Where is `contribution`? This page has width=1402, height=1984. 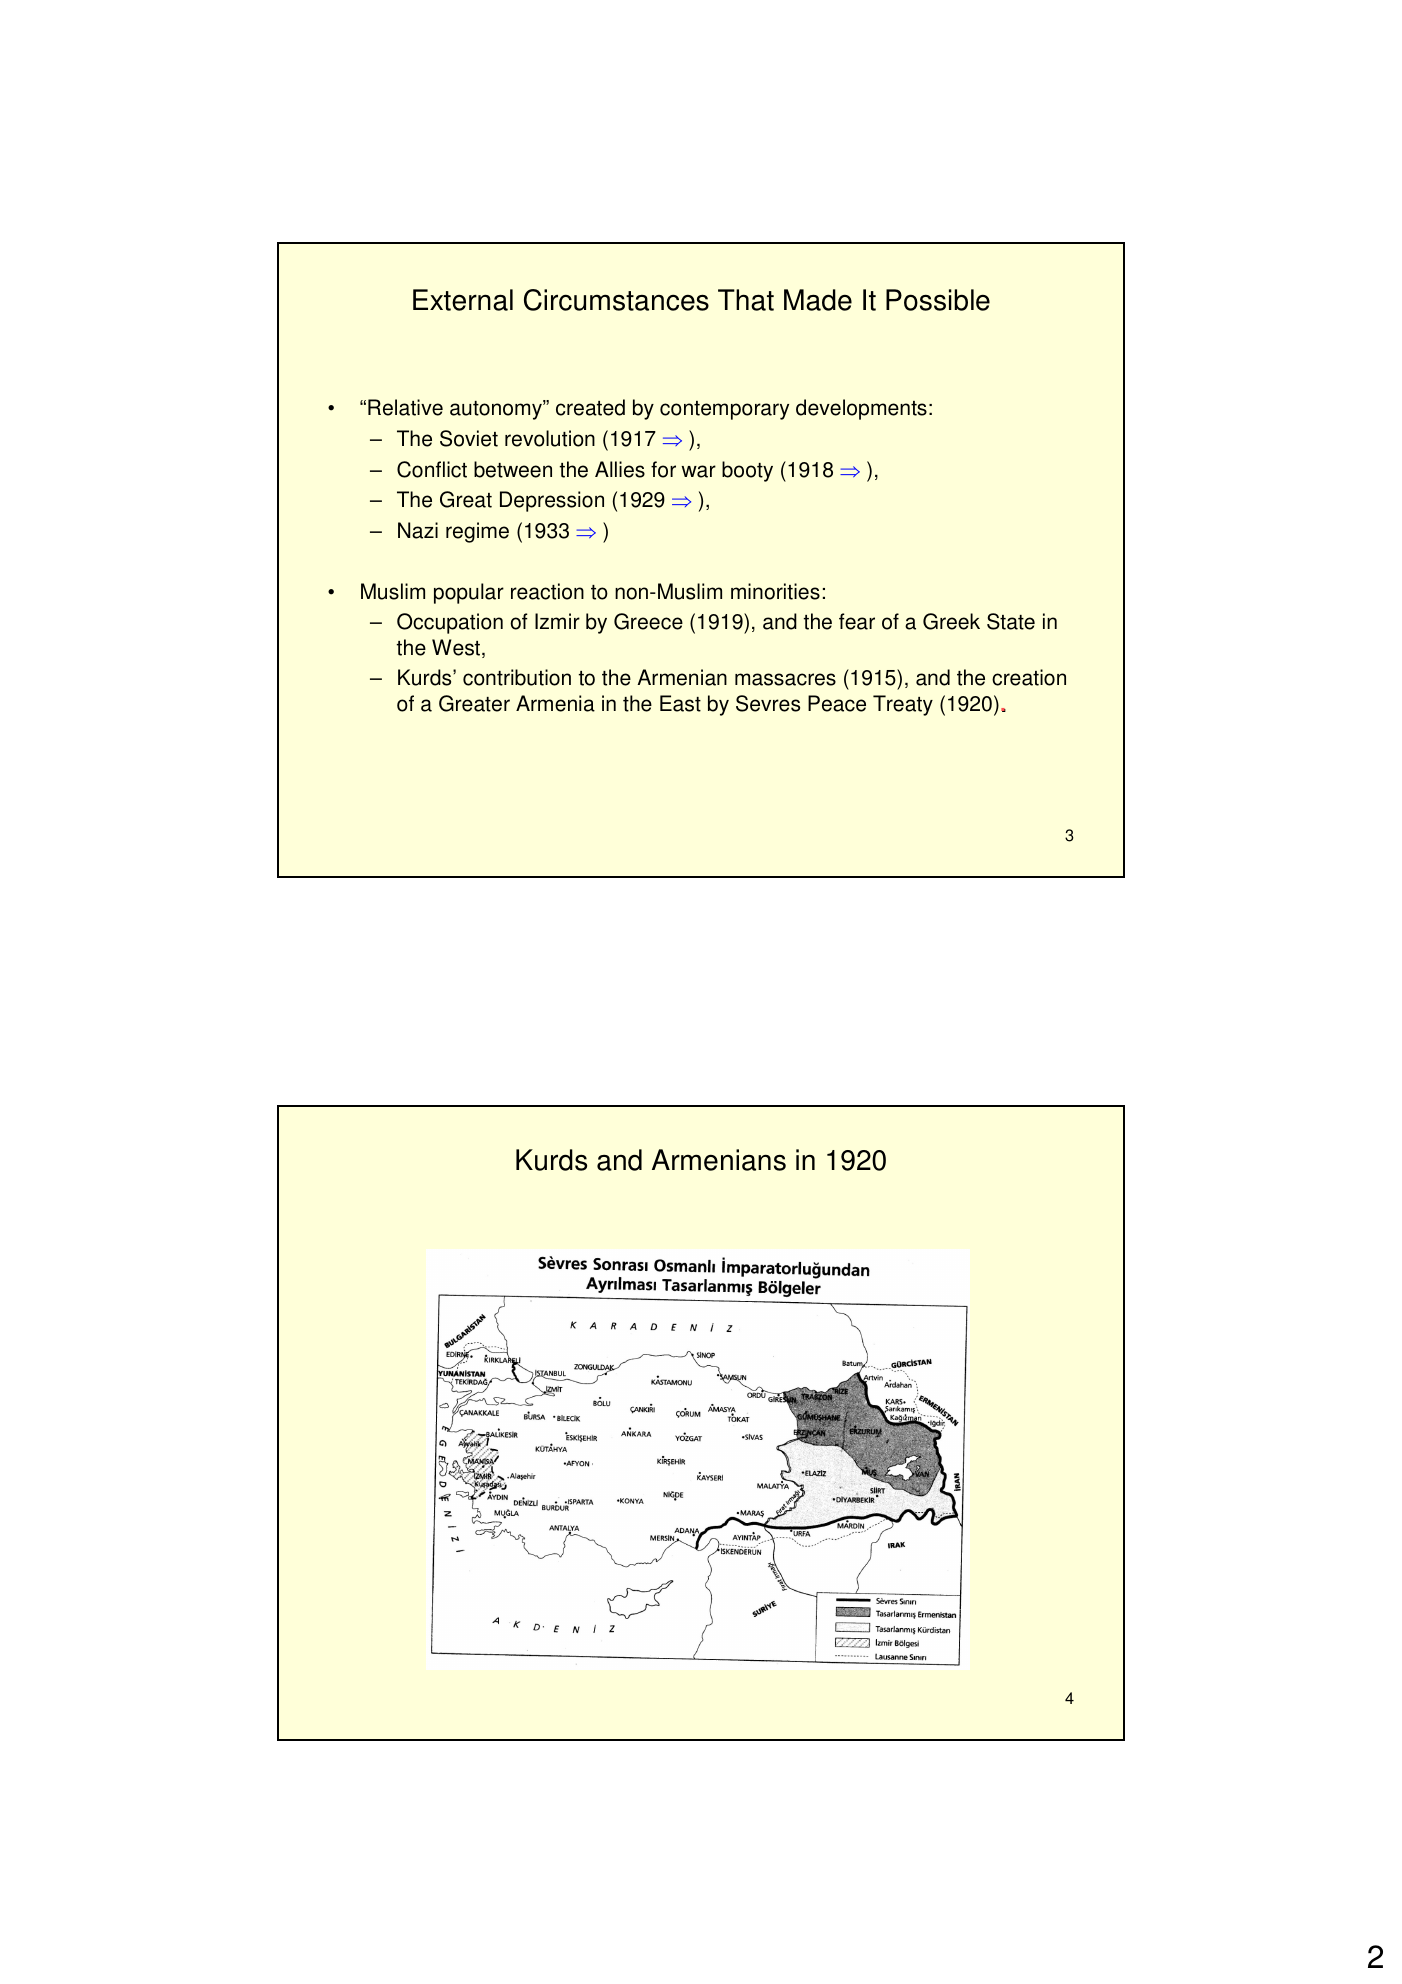 contribution is located at coordinates (517, 677).
